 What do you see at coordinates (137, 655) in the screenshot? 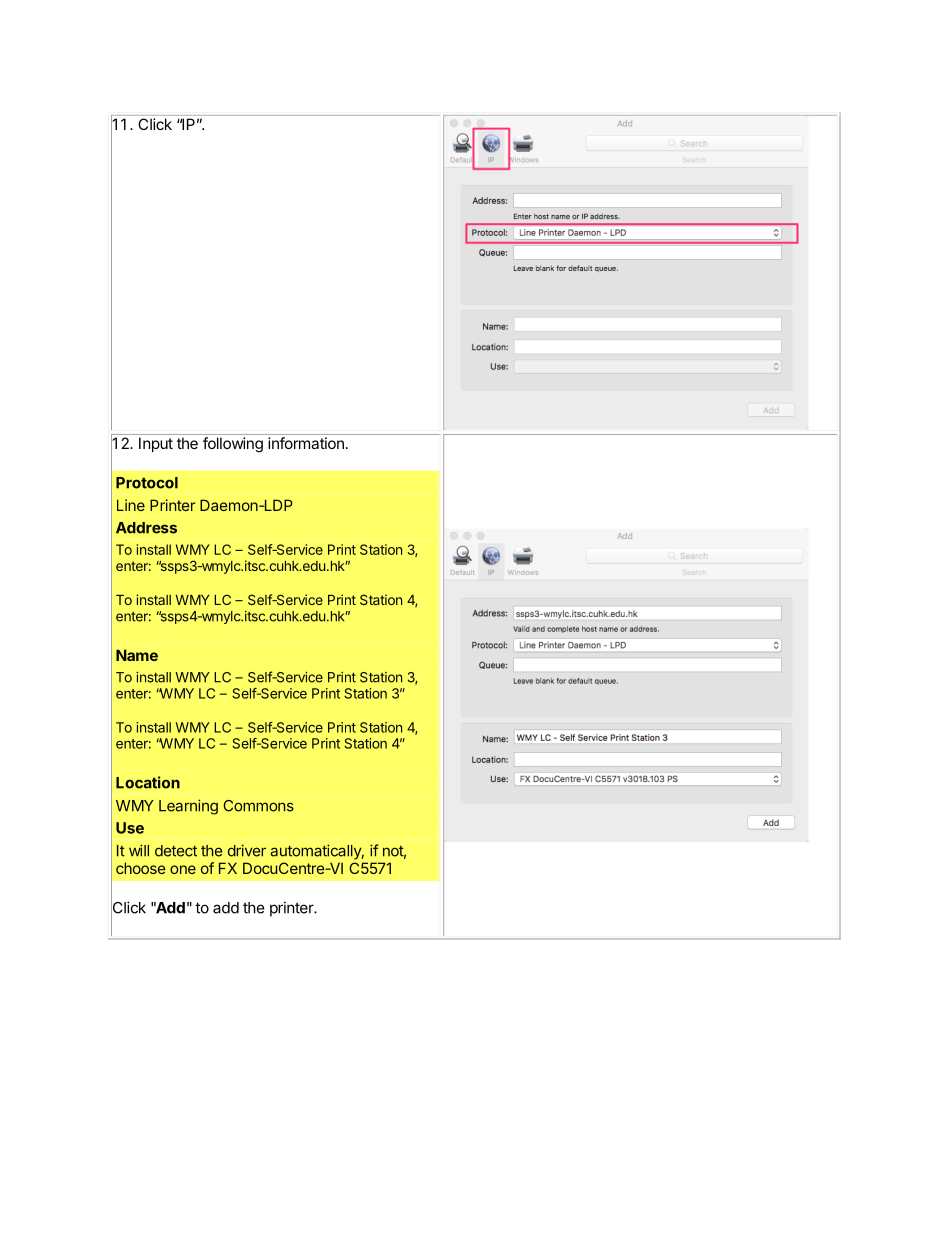
I see `Name` at bounding box center [137, 655].
